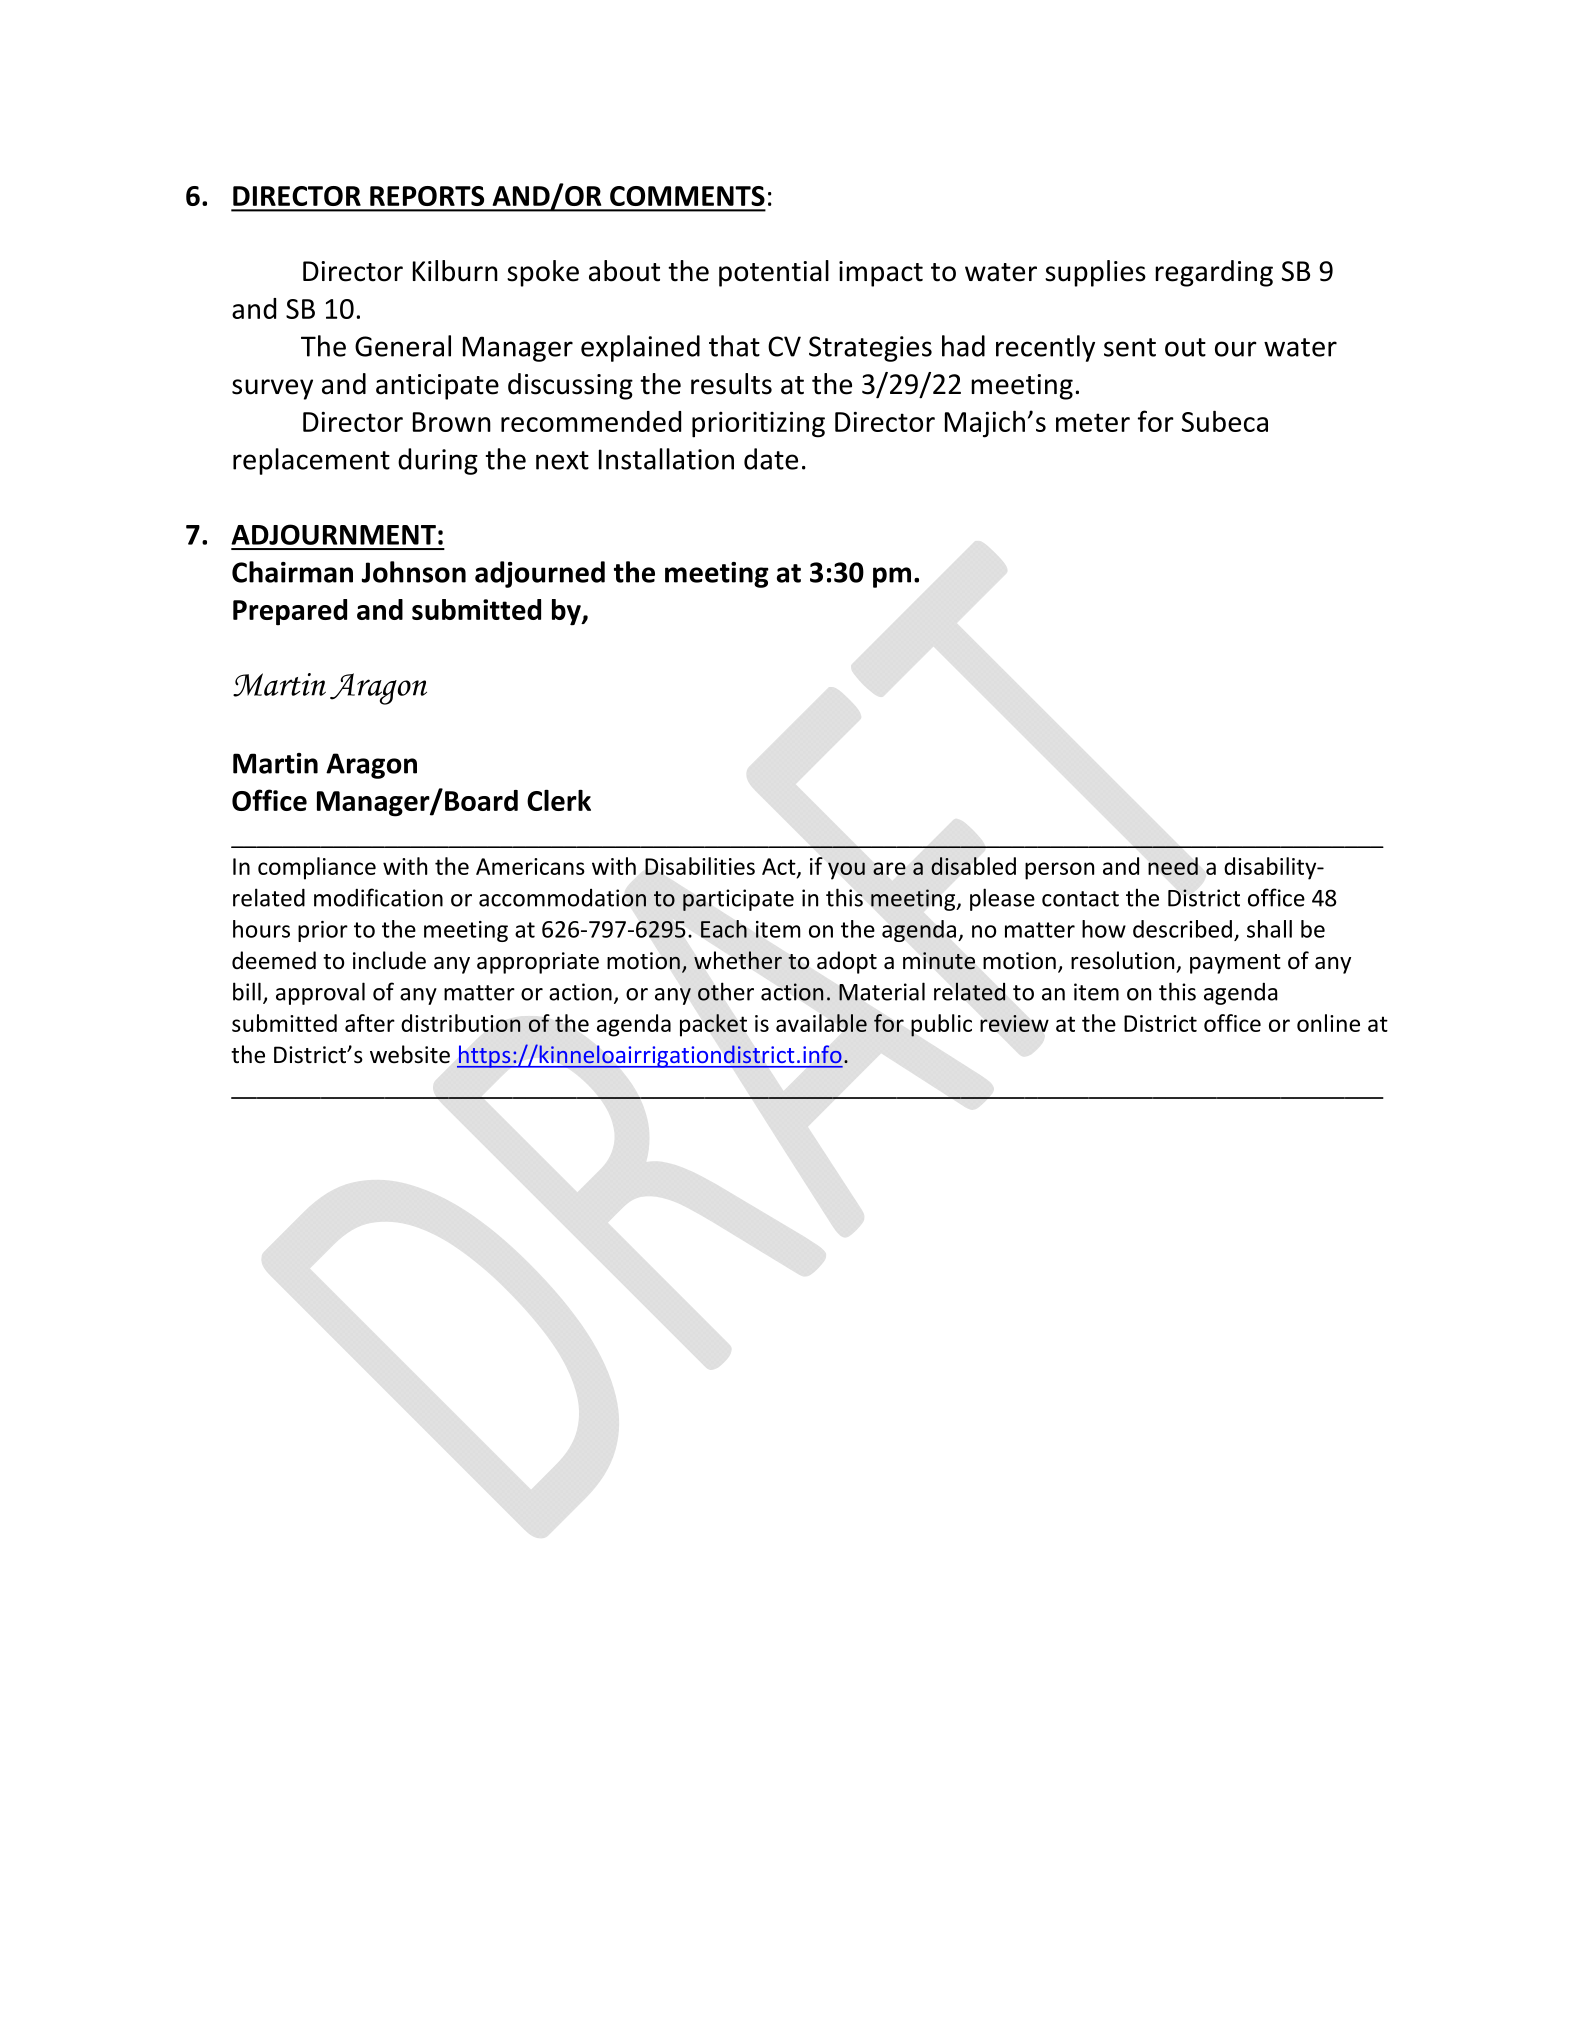 This screenshot has width=1573, height=2035. What do you see at coordinates (1093, 422) in the screenshot?
I see `meter` at bounding box center [1093, 422].
